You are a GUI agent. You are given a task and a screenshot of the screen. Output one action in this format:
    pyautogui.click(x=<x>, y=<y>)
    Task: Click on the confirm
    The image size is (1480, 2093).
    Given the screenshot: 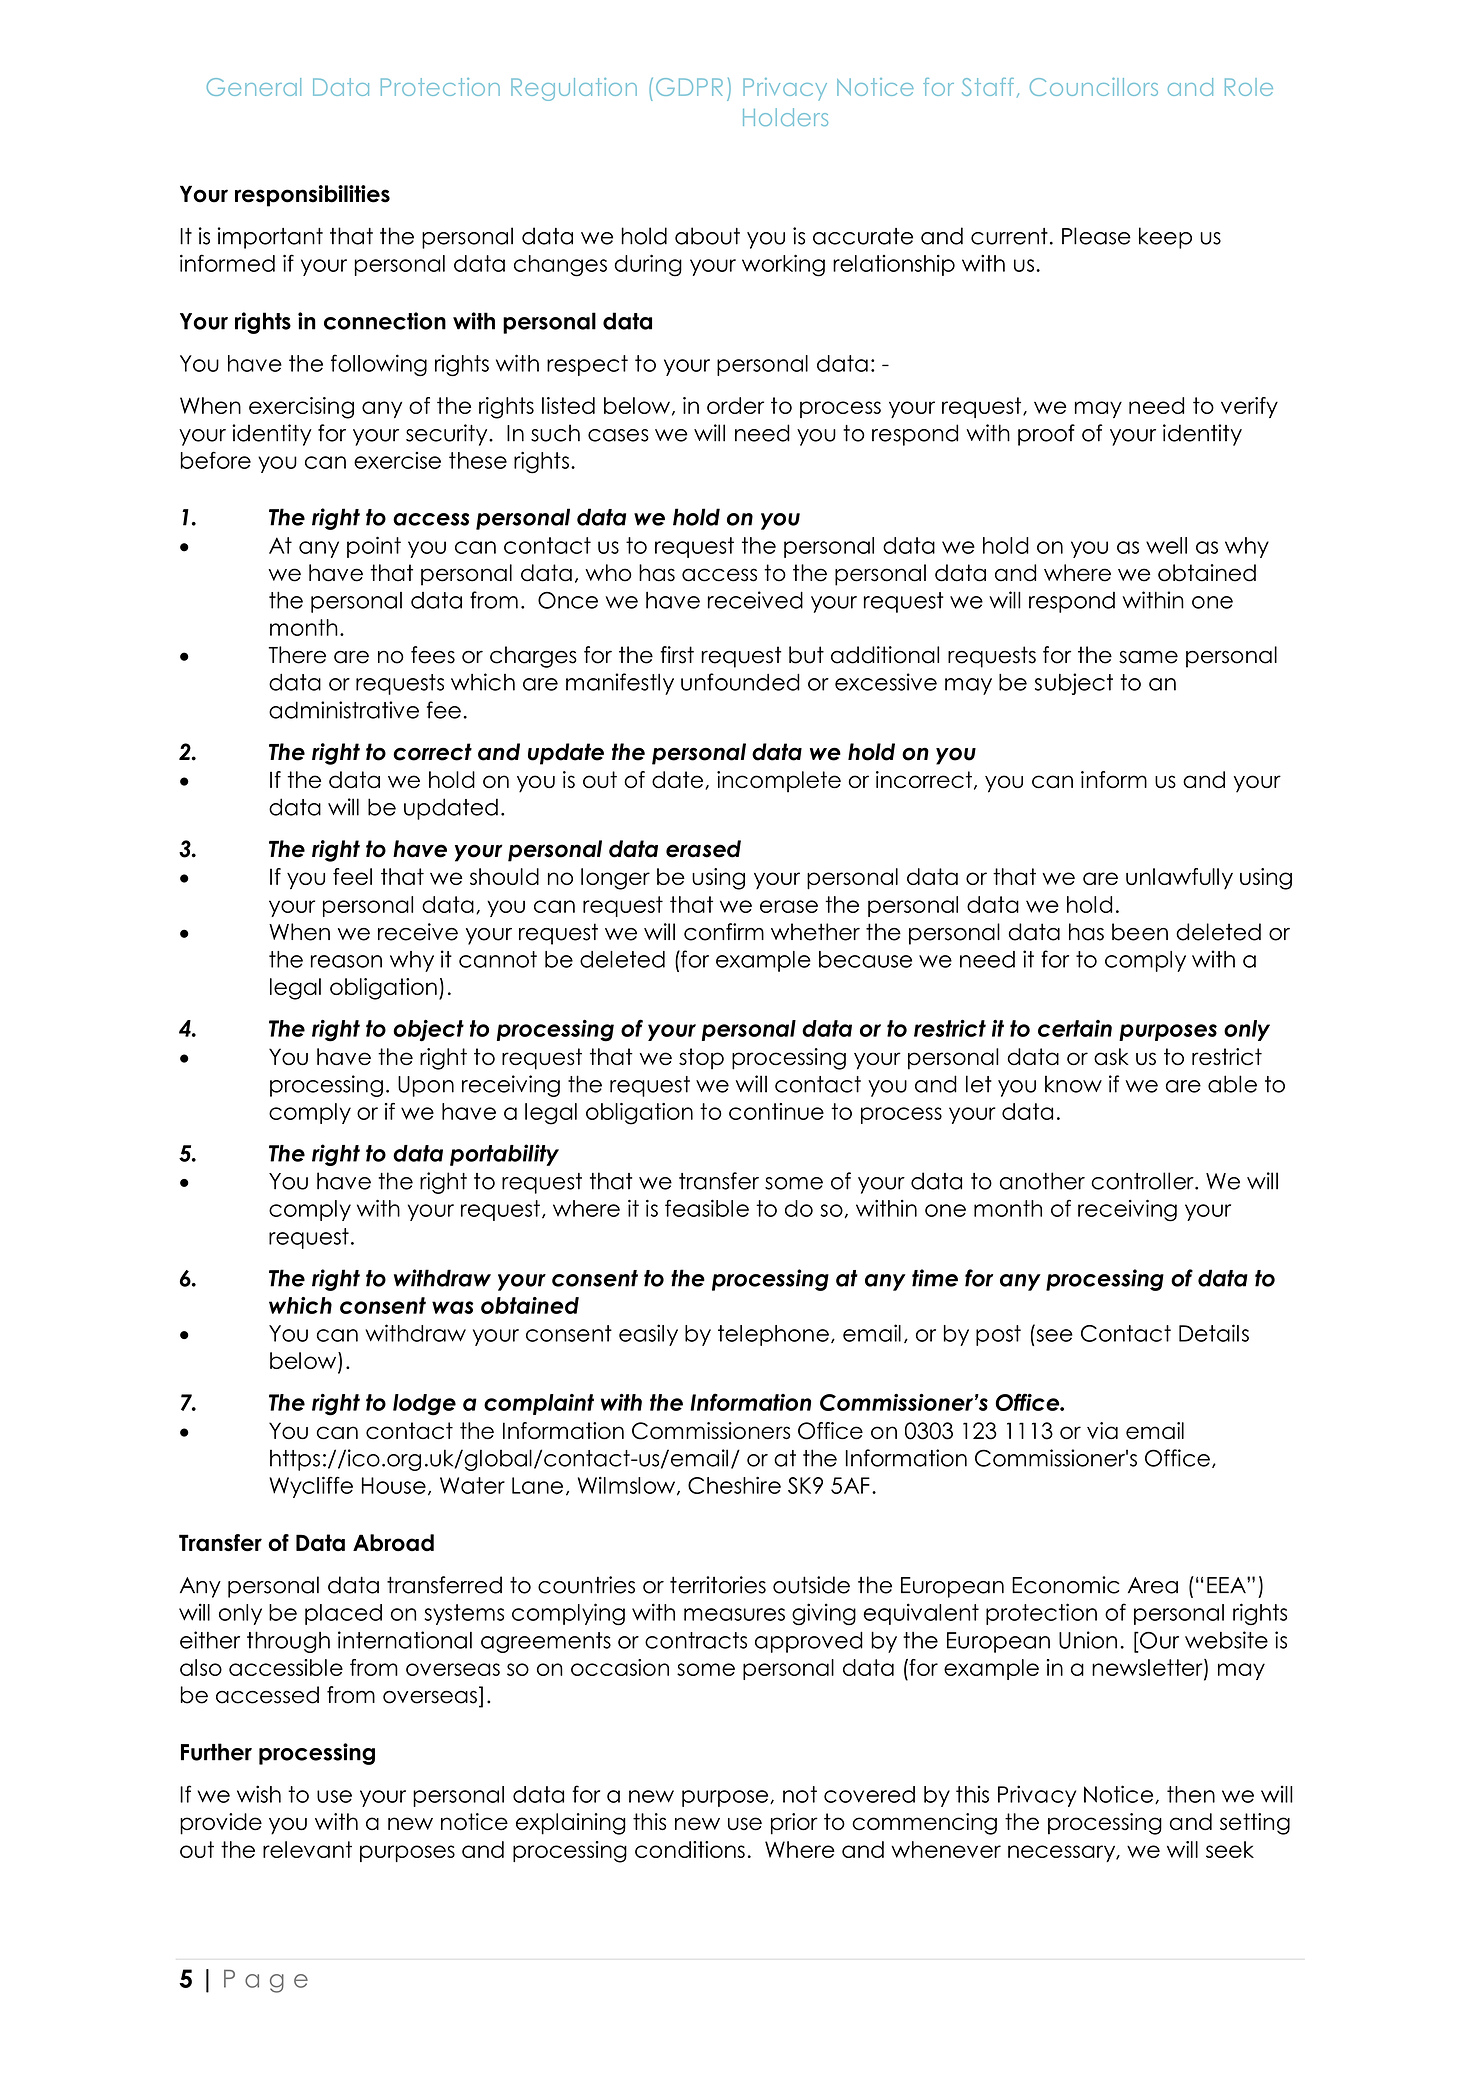 What is the action you would take?
    pyautogui.click(x=724, y=932)
